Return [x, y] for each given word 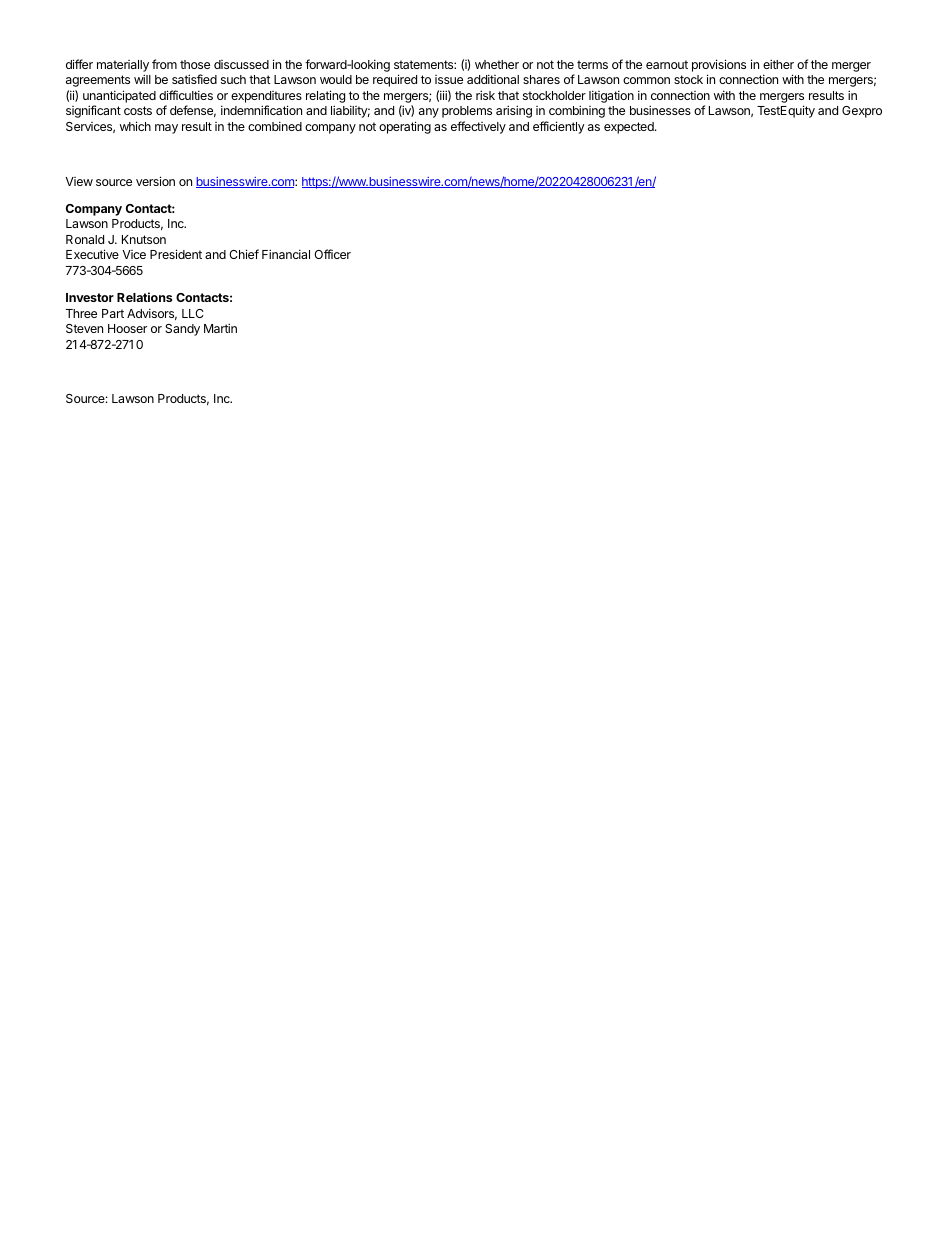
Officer [332, 254]
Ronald [85, 239]
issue [449, 79]
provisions [719, 65]
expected [630, 128]
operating [405, 127]
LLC [193, 313]
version [155, 181]
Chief [244, 254]
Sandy [182, 330]
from [164, 64]
